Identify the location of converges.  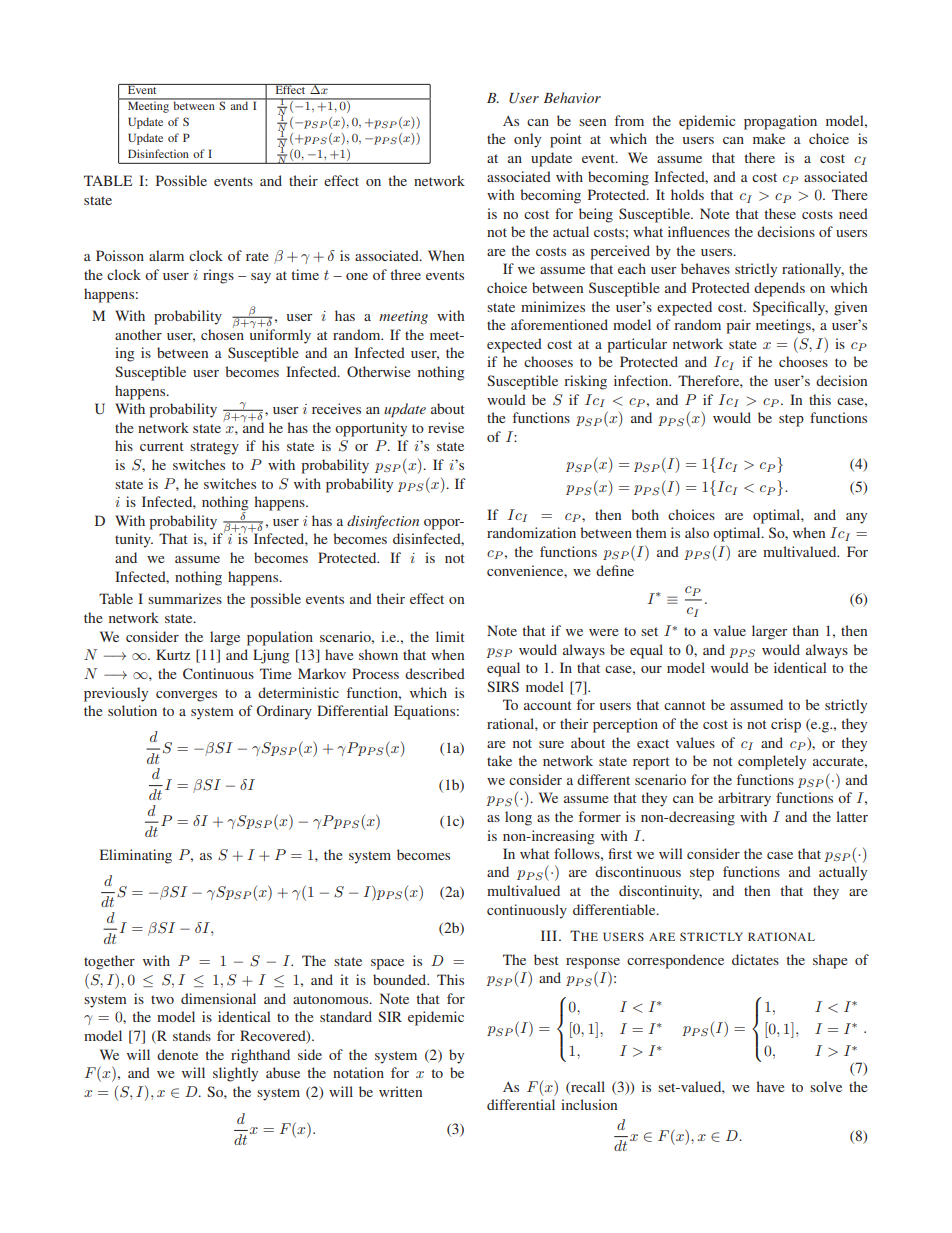
(186, 696).
